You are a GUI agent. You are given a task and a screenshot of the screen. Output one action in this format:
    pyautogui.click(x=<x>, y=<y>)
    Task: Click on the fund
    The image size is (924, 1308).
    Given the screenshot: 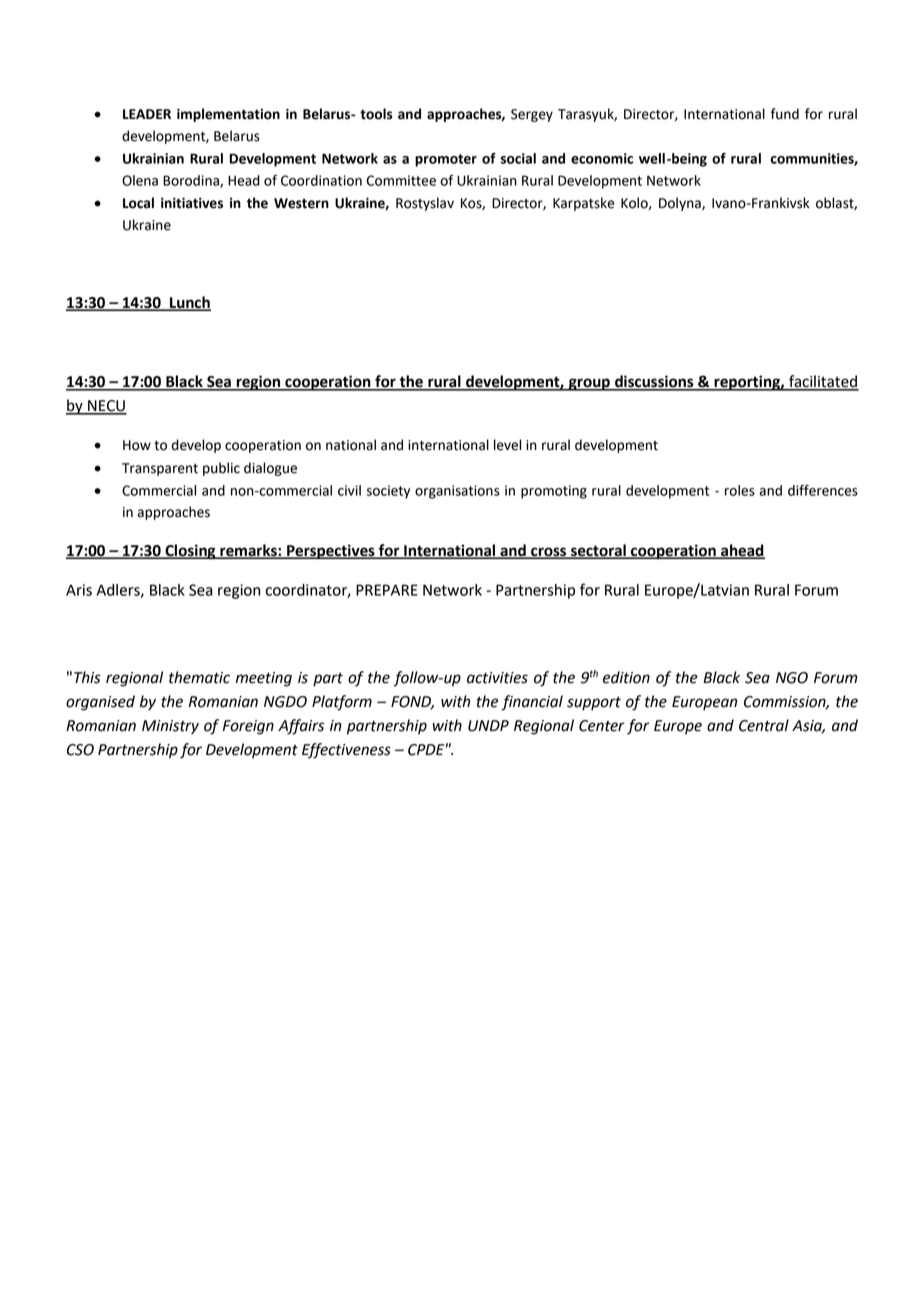 What is the action you would take?
    pyautogui.click(x=785, y=114)
